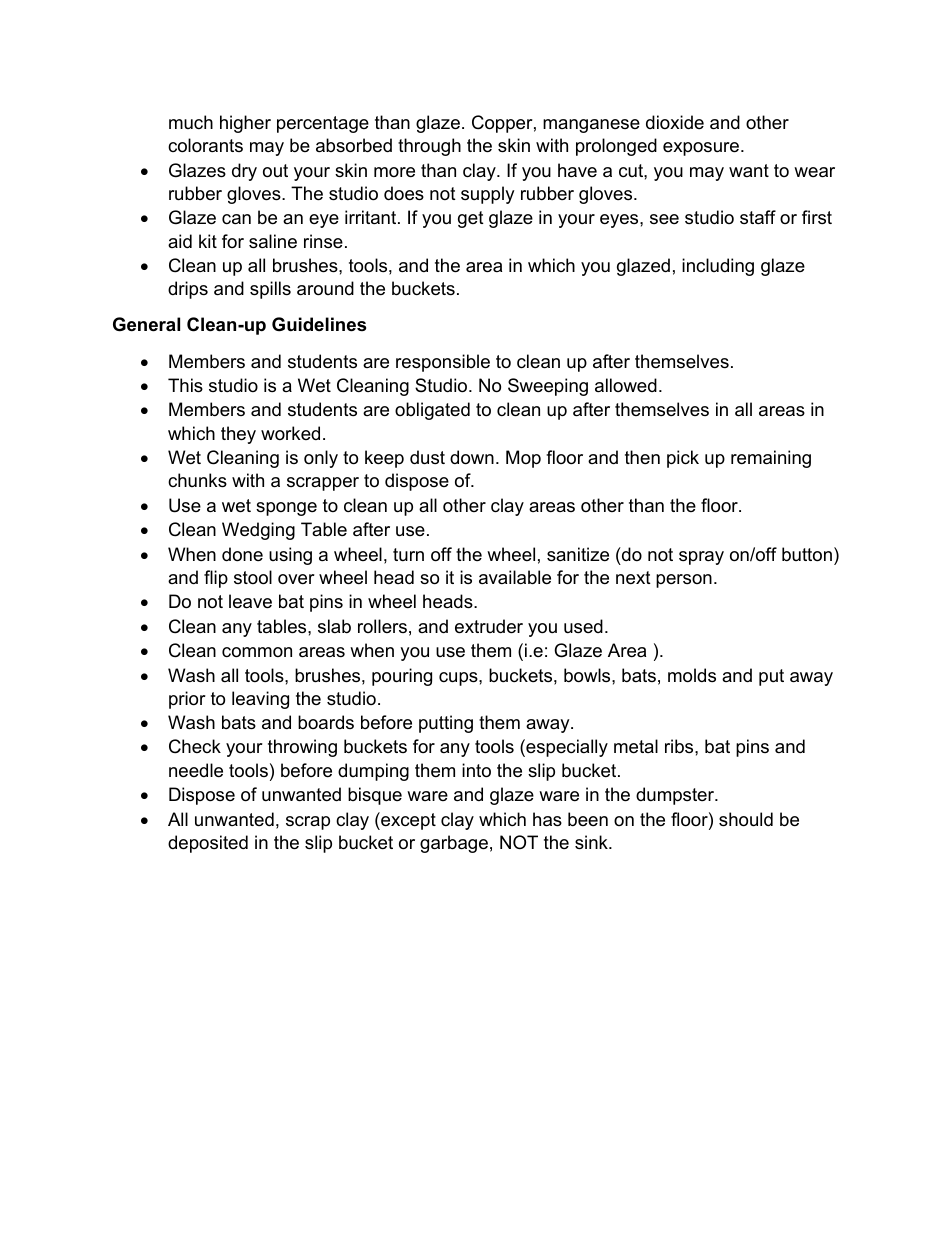 This screenshot has width=952, height=1233. Describe the element at coordinates (746, 819) in the screenshot. I see `should` at that location.
